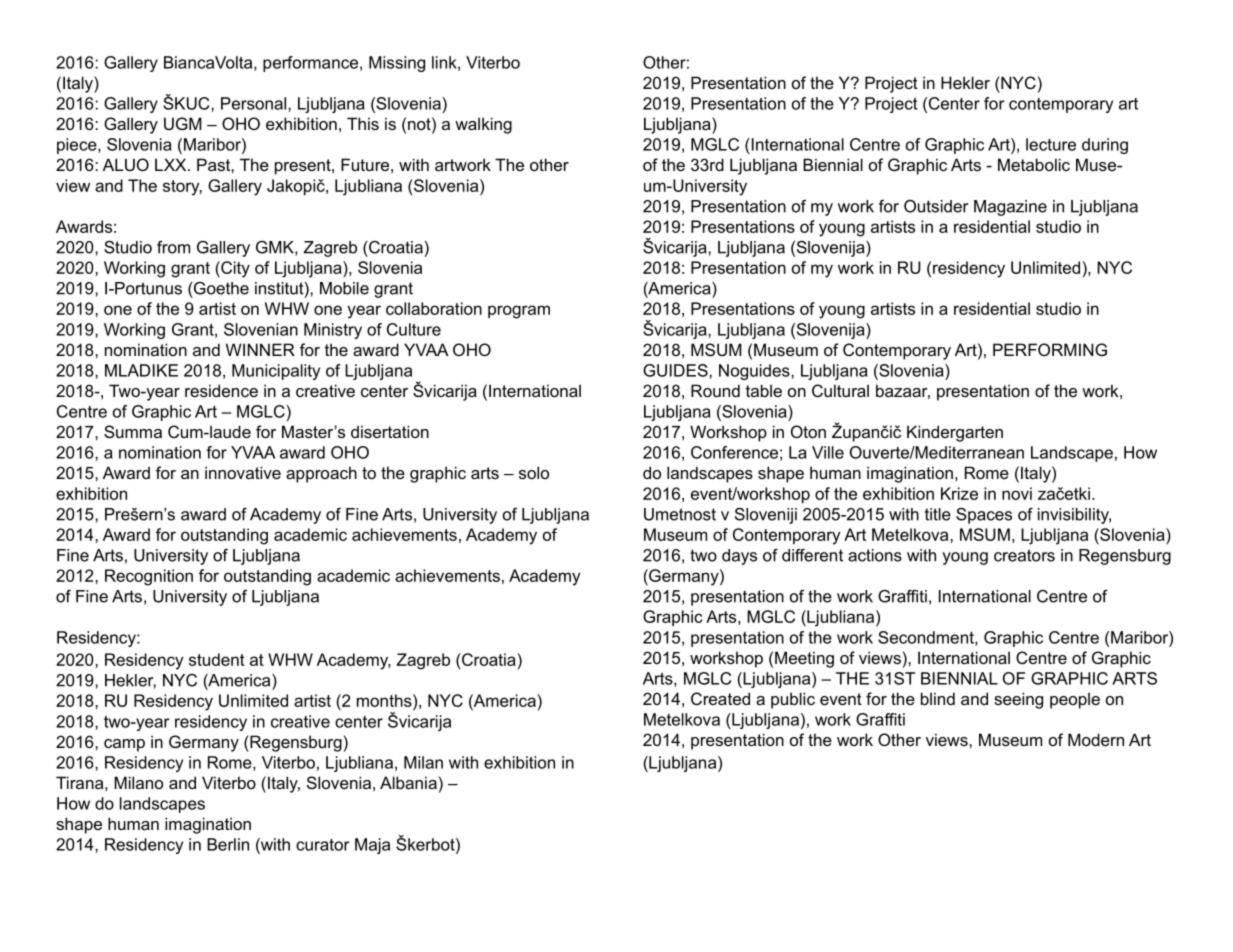 This screenshot has height=952, width=1233. What do you see at coordinates (228, 844) in the screenshot?
I see `Berlin` at bounding box center [228, 844].
